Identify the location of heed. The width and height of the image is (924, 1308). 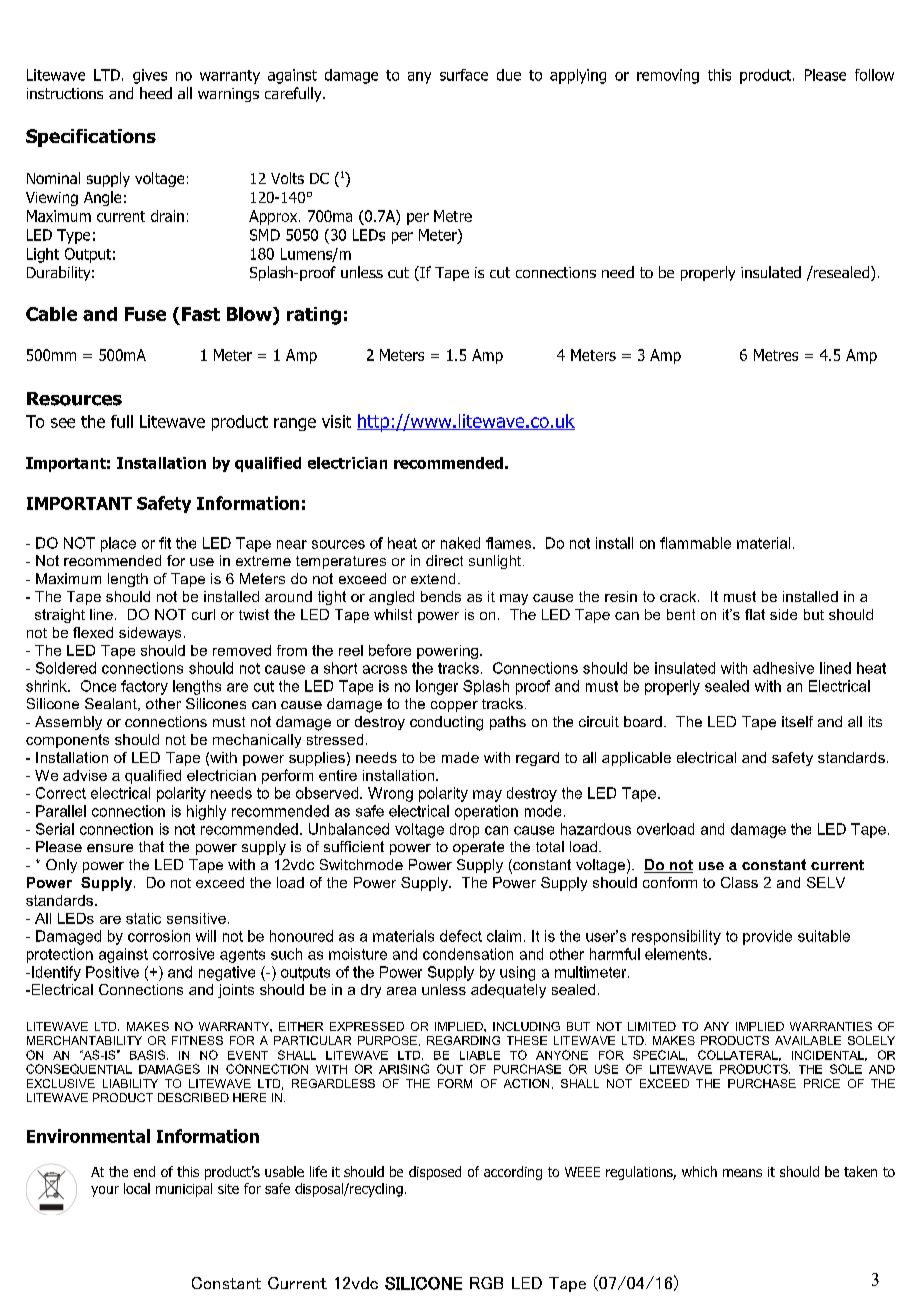
(156, 93).
